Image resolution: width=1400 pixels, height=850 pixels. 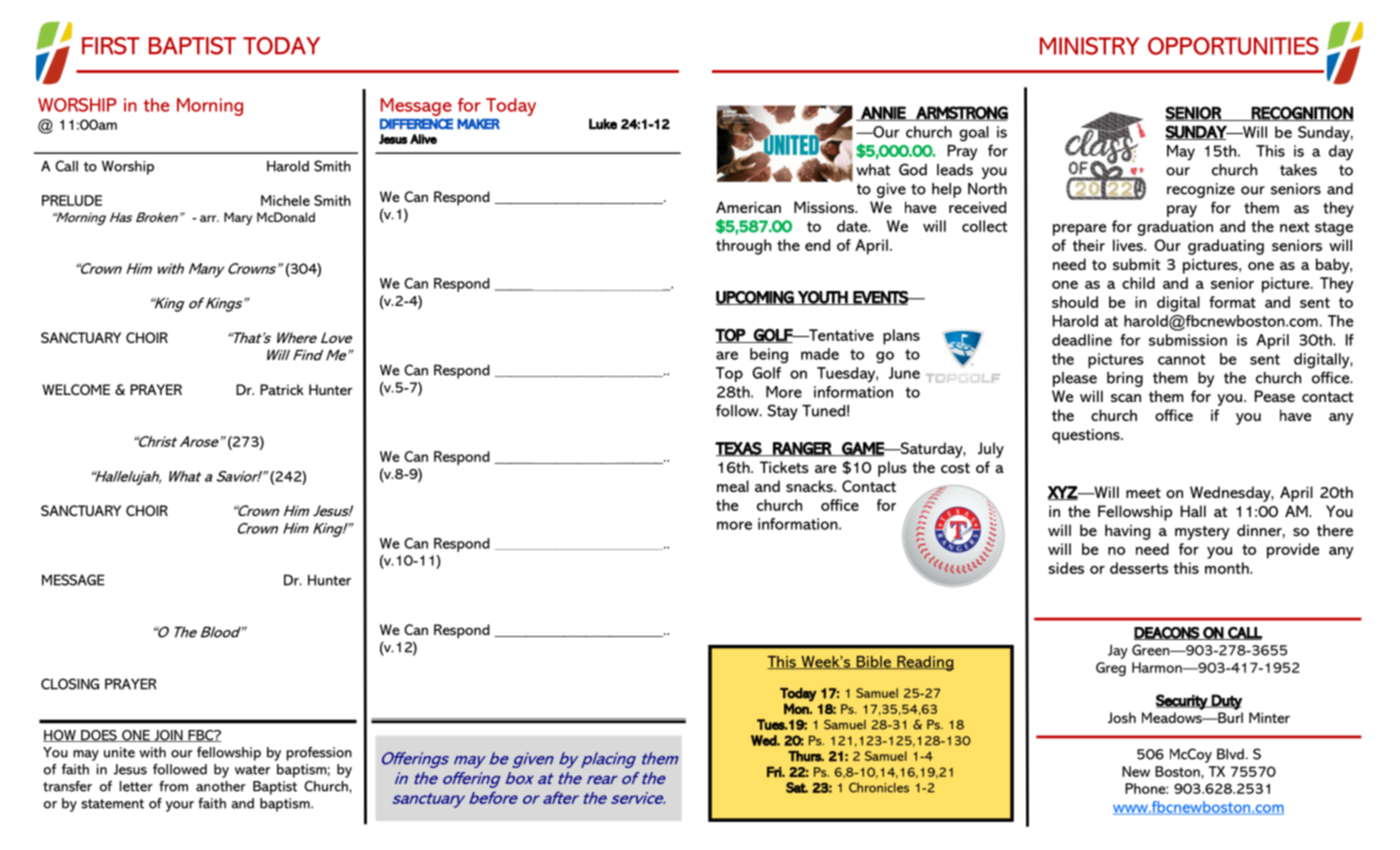 What do you see at coordinates (238, 218) in the screenshot?
I see `Mary` at bounding box center [238, 218].
